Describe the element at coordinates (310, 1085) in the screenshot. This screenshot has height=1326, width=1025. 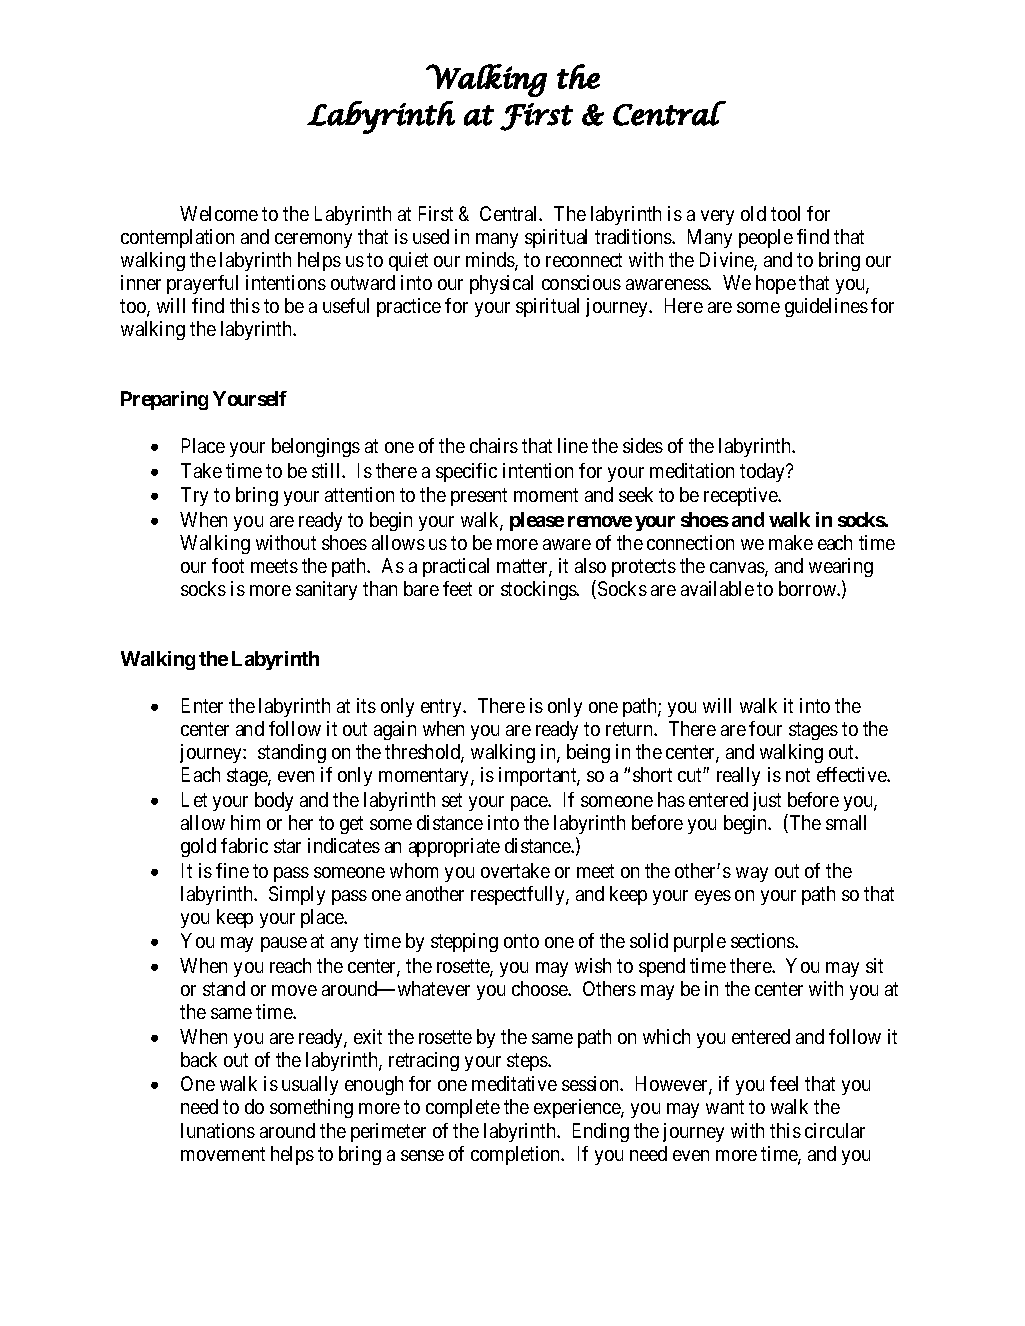
I see `usually` at that location.
